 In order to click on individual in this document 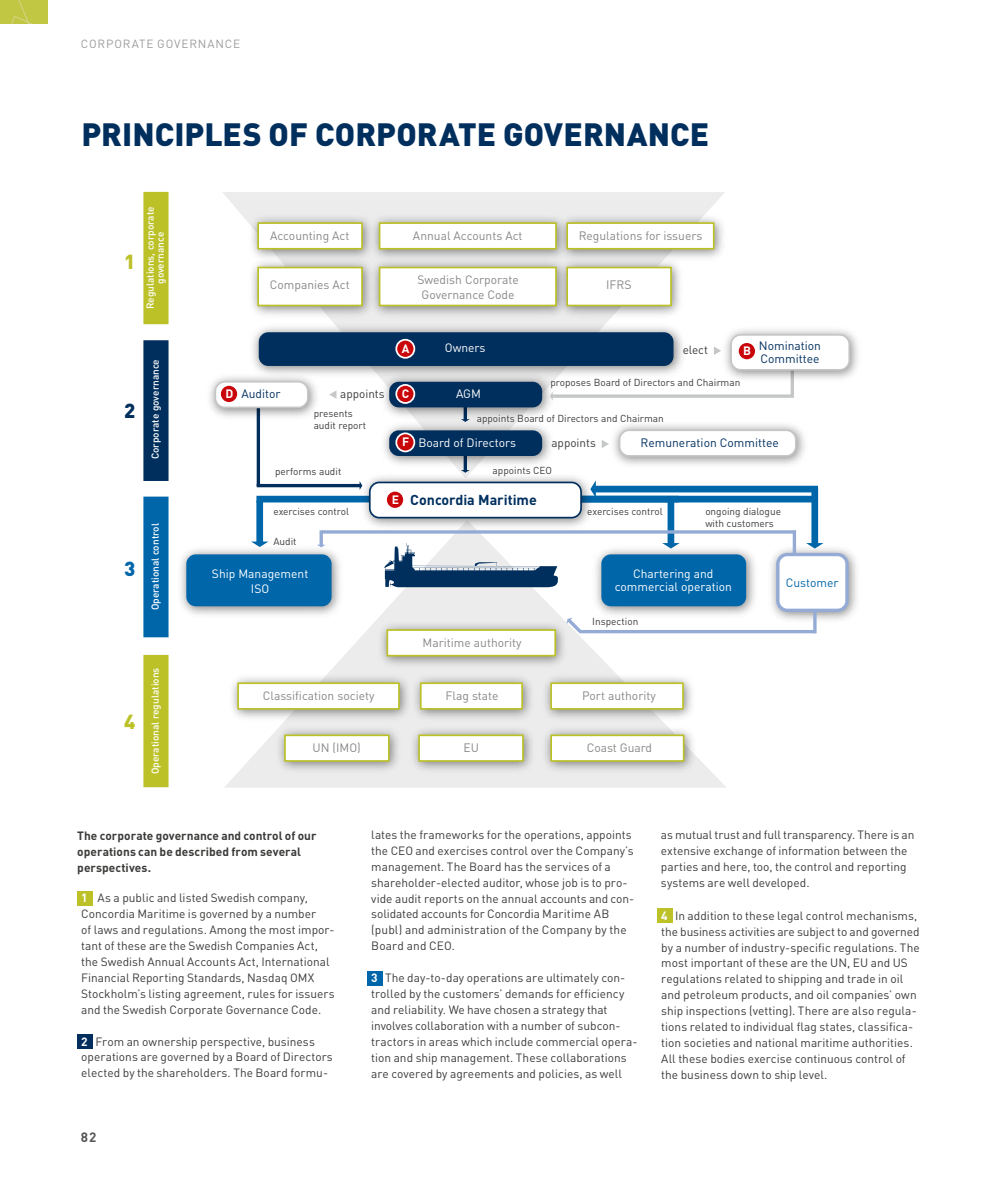, I will do `click(769, 1026)`.
